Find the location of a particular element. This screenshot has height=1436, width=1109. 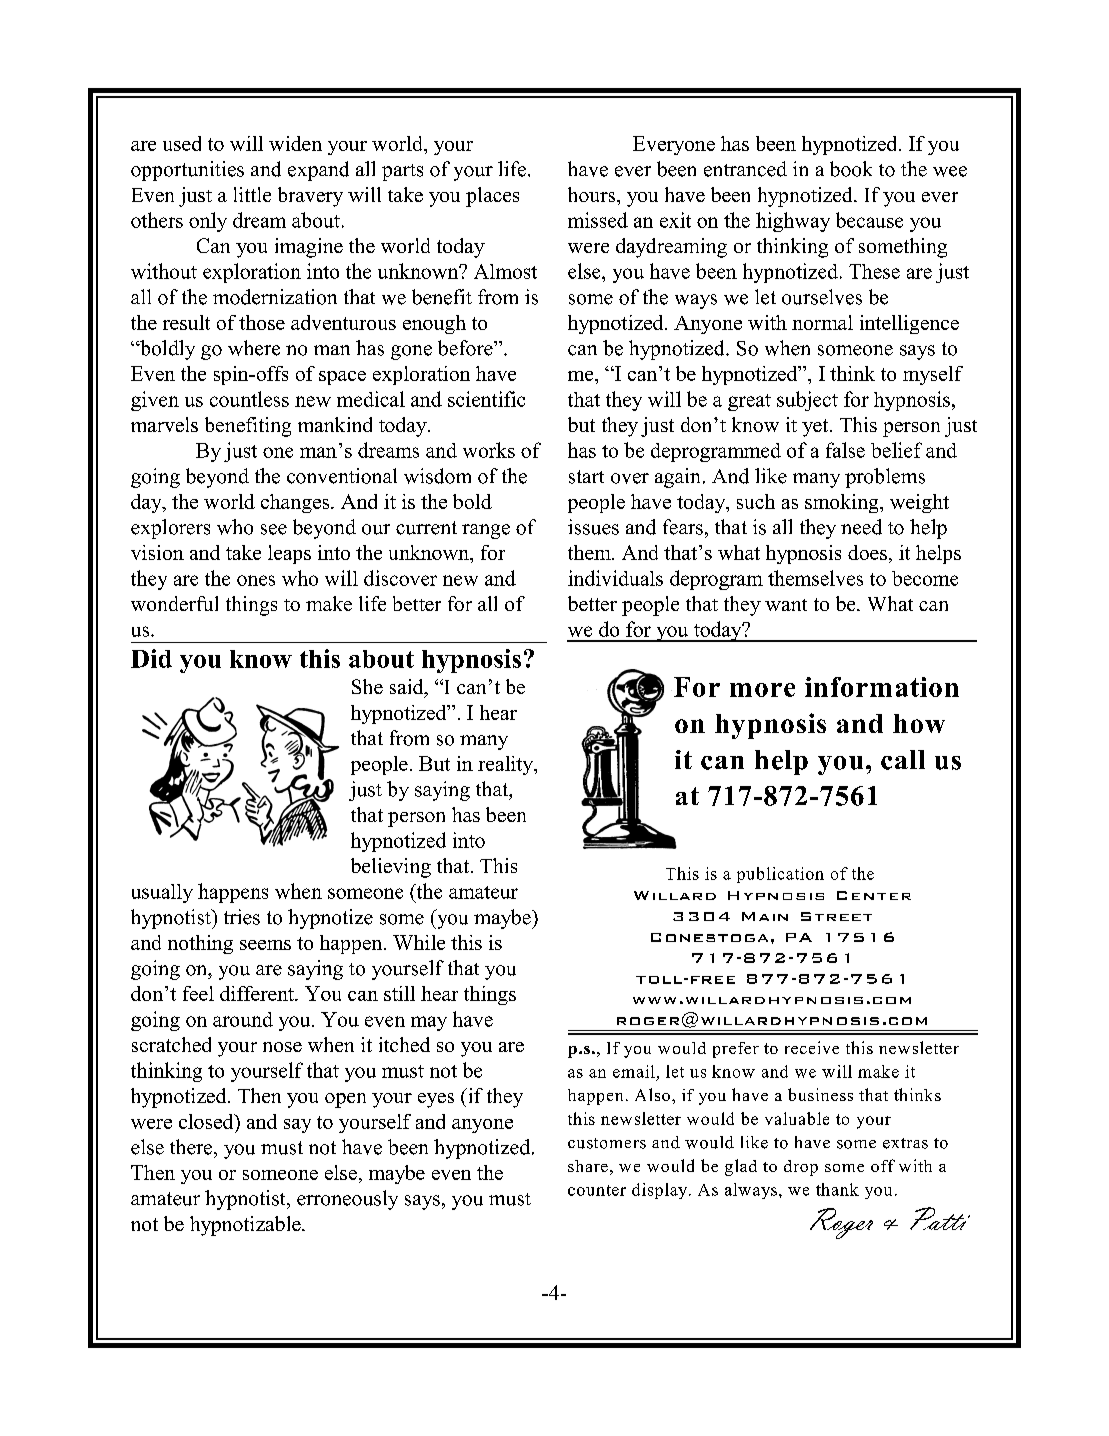

tries is located at coordinates (242, 917).
